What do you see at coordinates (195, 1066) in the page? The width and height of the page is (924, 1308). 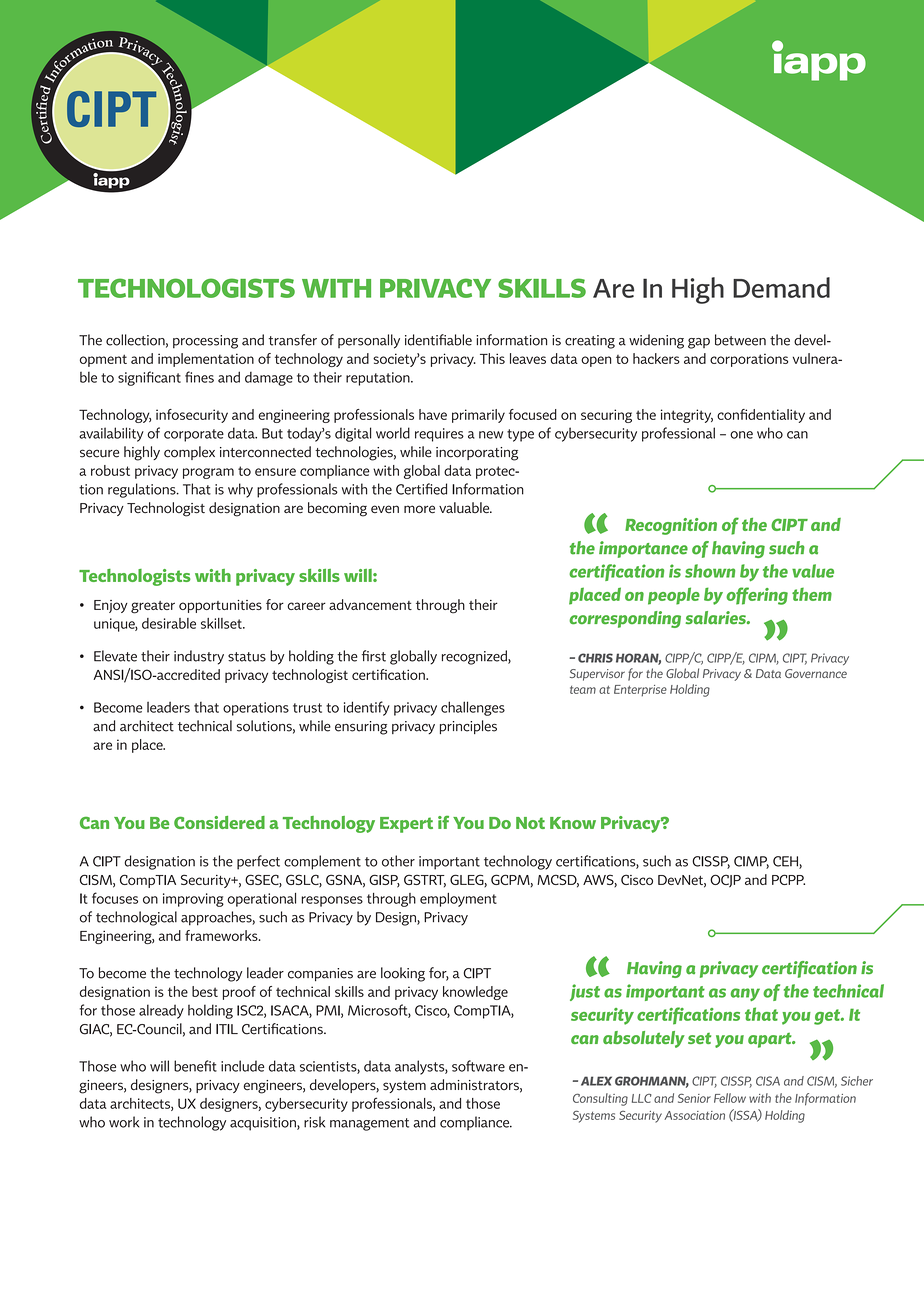 I see `benefit` at bounding box center [195, 1066].
